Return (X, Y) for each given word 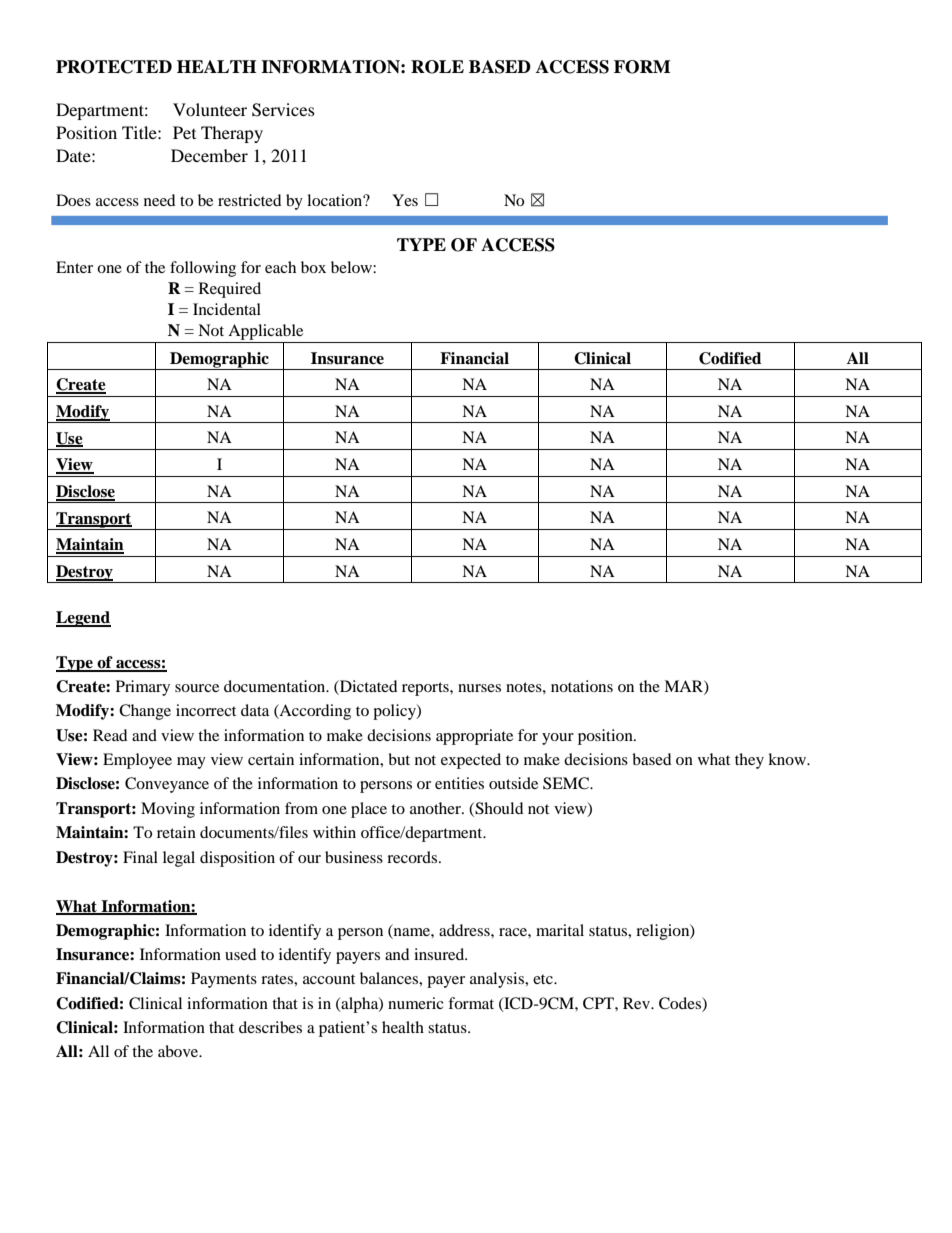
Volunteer (210, 109)
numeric (416, 1003)
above (179, 1051)
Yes (405, 200)
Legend (83, 619)
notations (582, 686)
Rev (638, 1003)
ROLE (437, 67)
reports (426, 689)
